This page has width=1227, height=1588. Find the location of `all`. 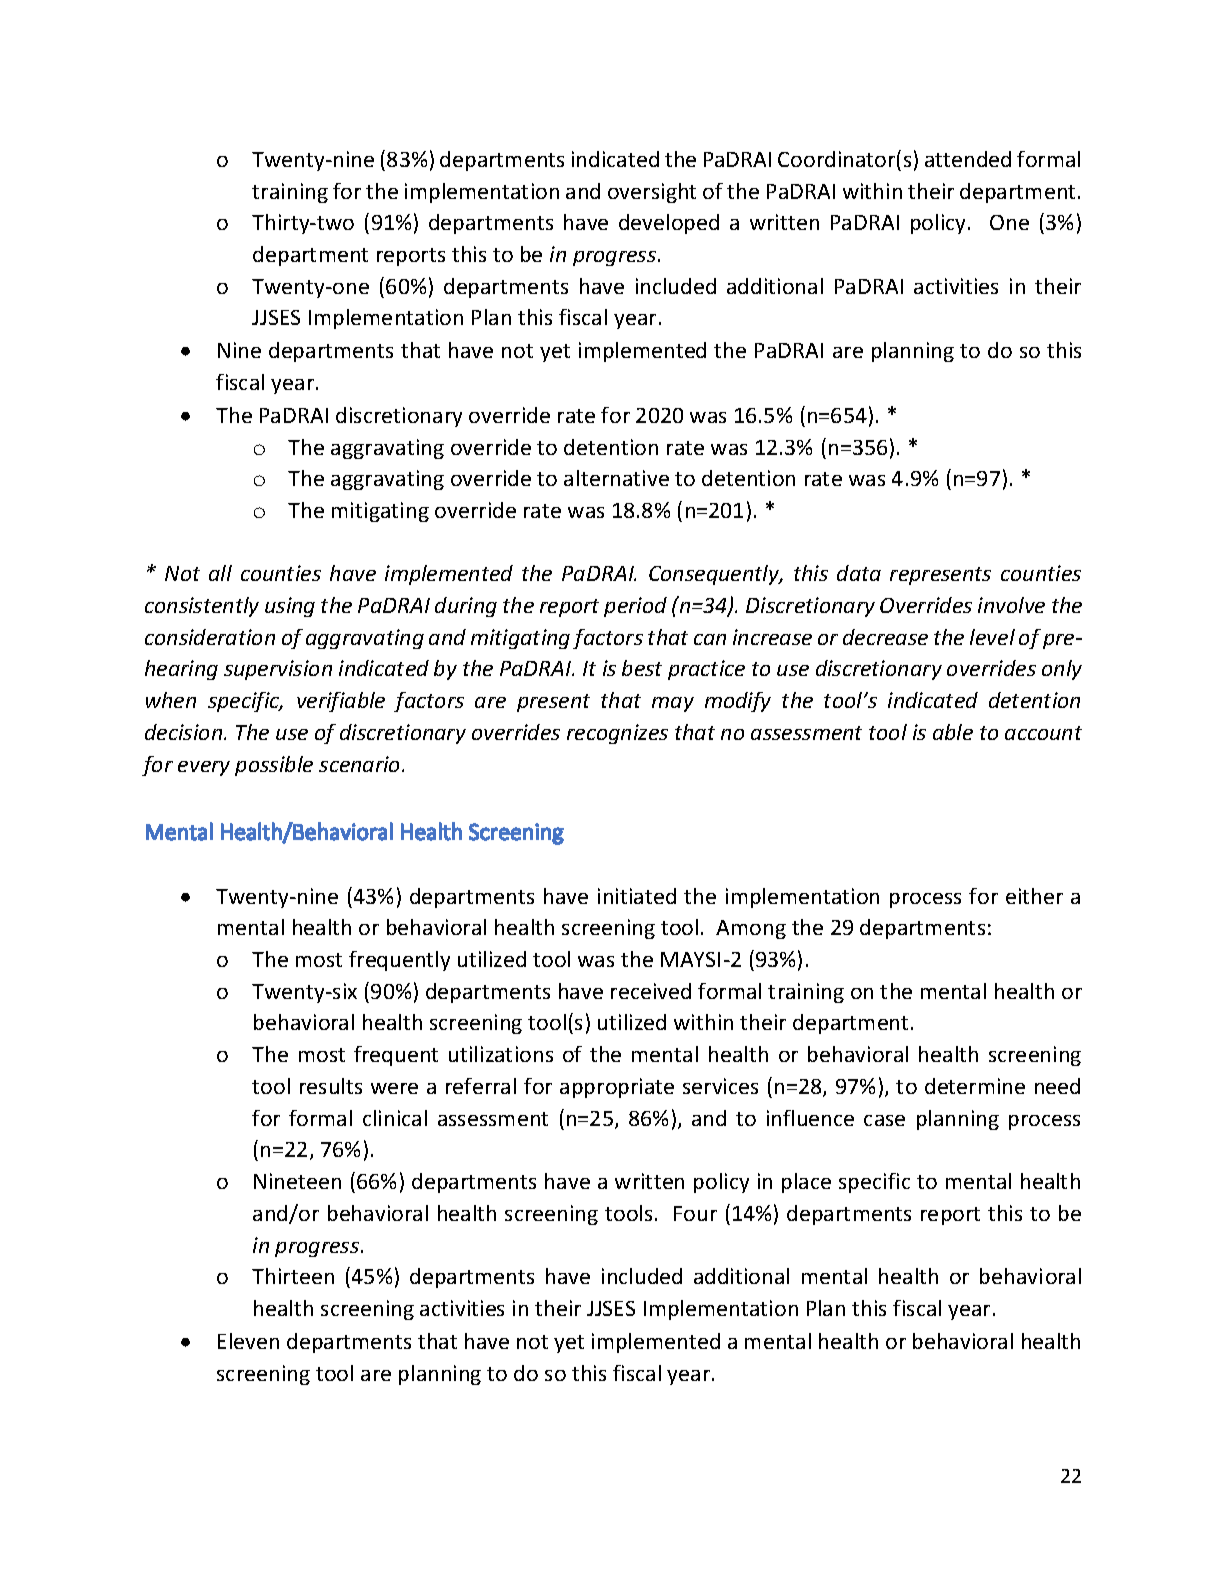

all is located at coordinates (220, 573).
